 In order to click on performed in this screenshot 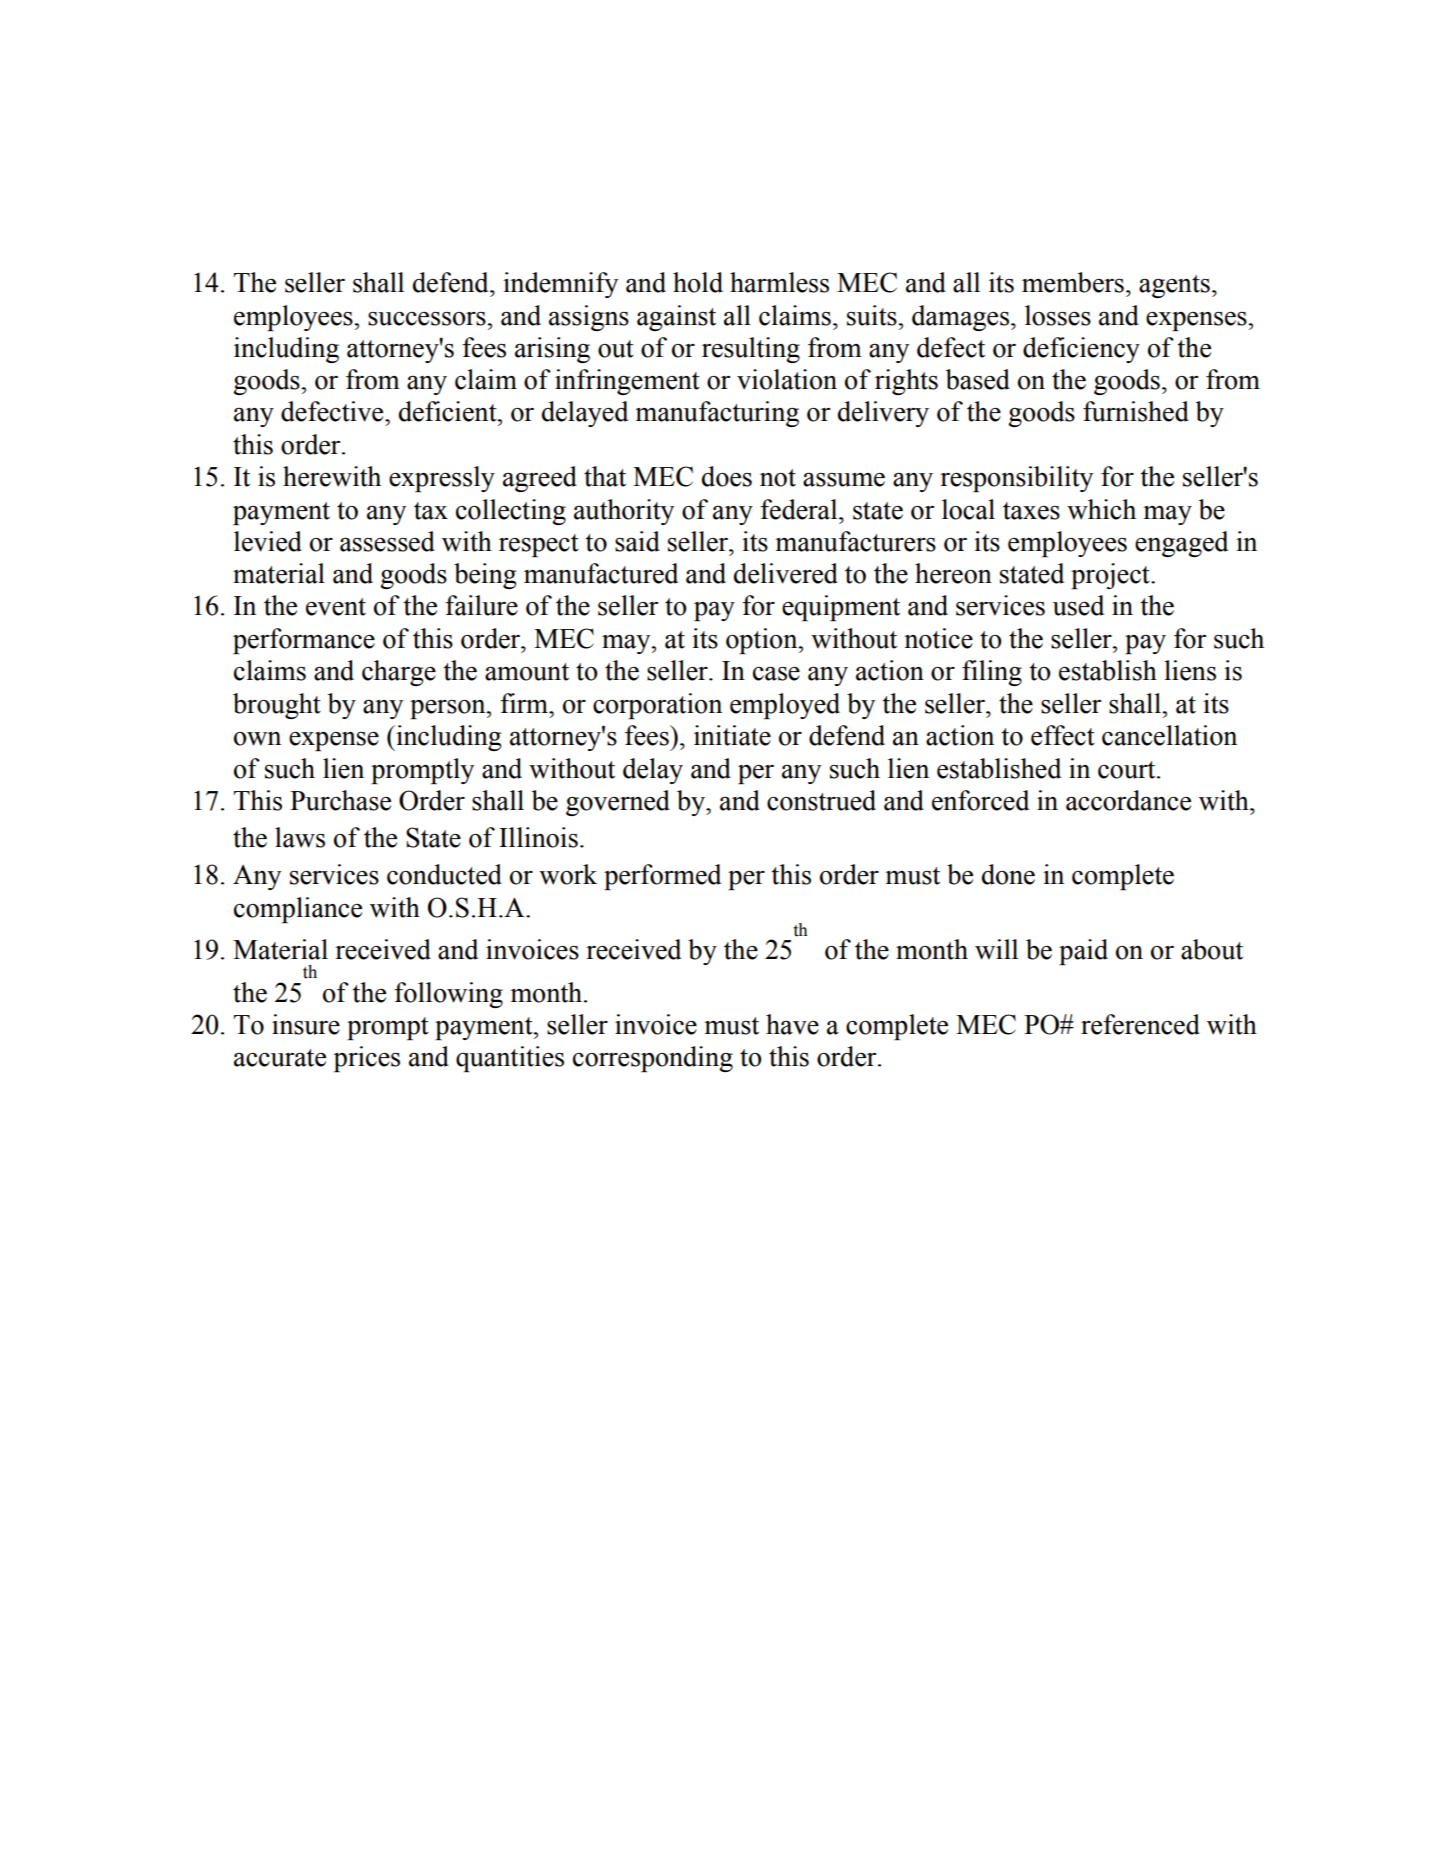, I will do `click(662, 877)`.
